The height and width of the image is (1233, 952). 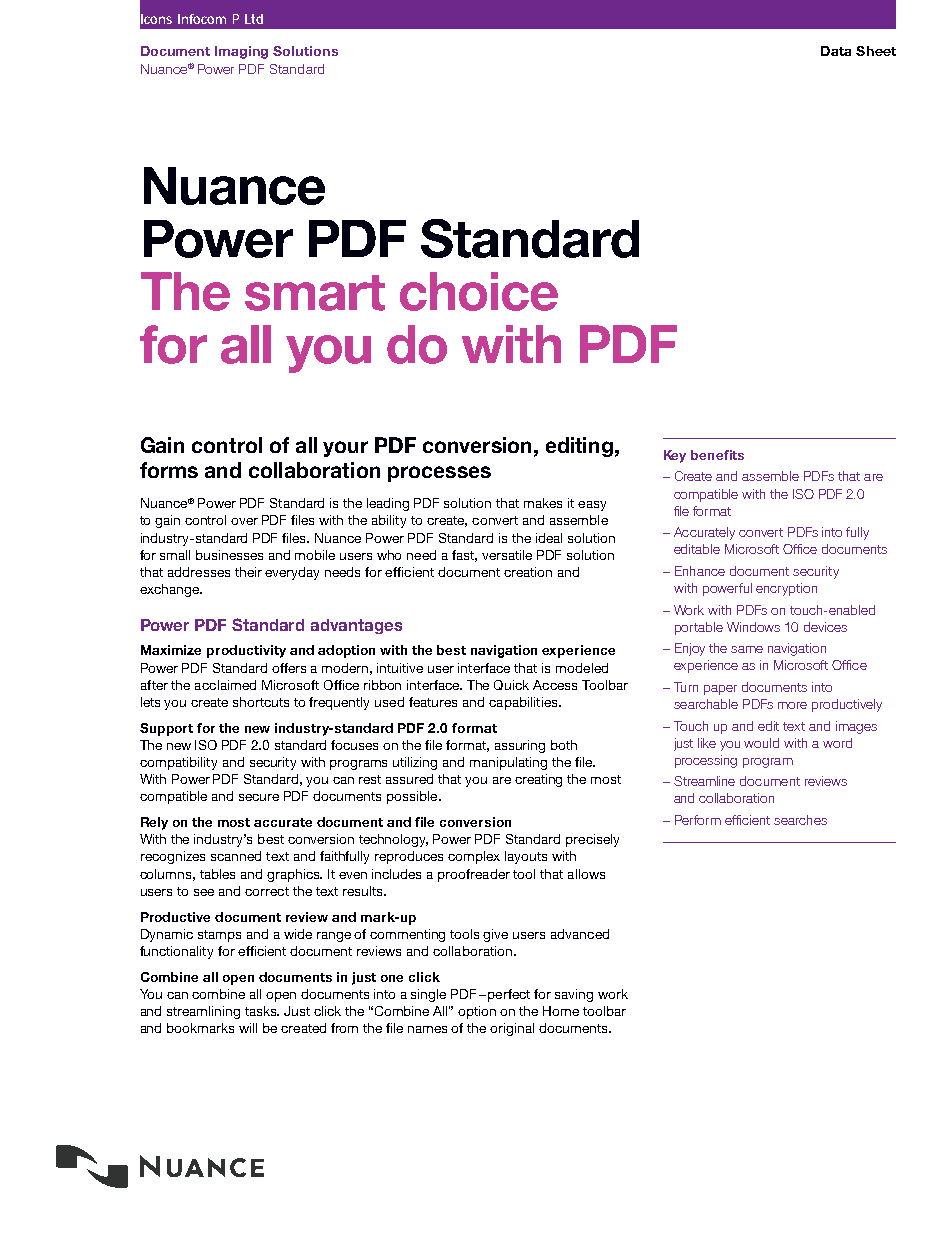 What do you see at coordinates (792, 705) in the image?
I see `more` at bounding box center [792, 705].
